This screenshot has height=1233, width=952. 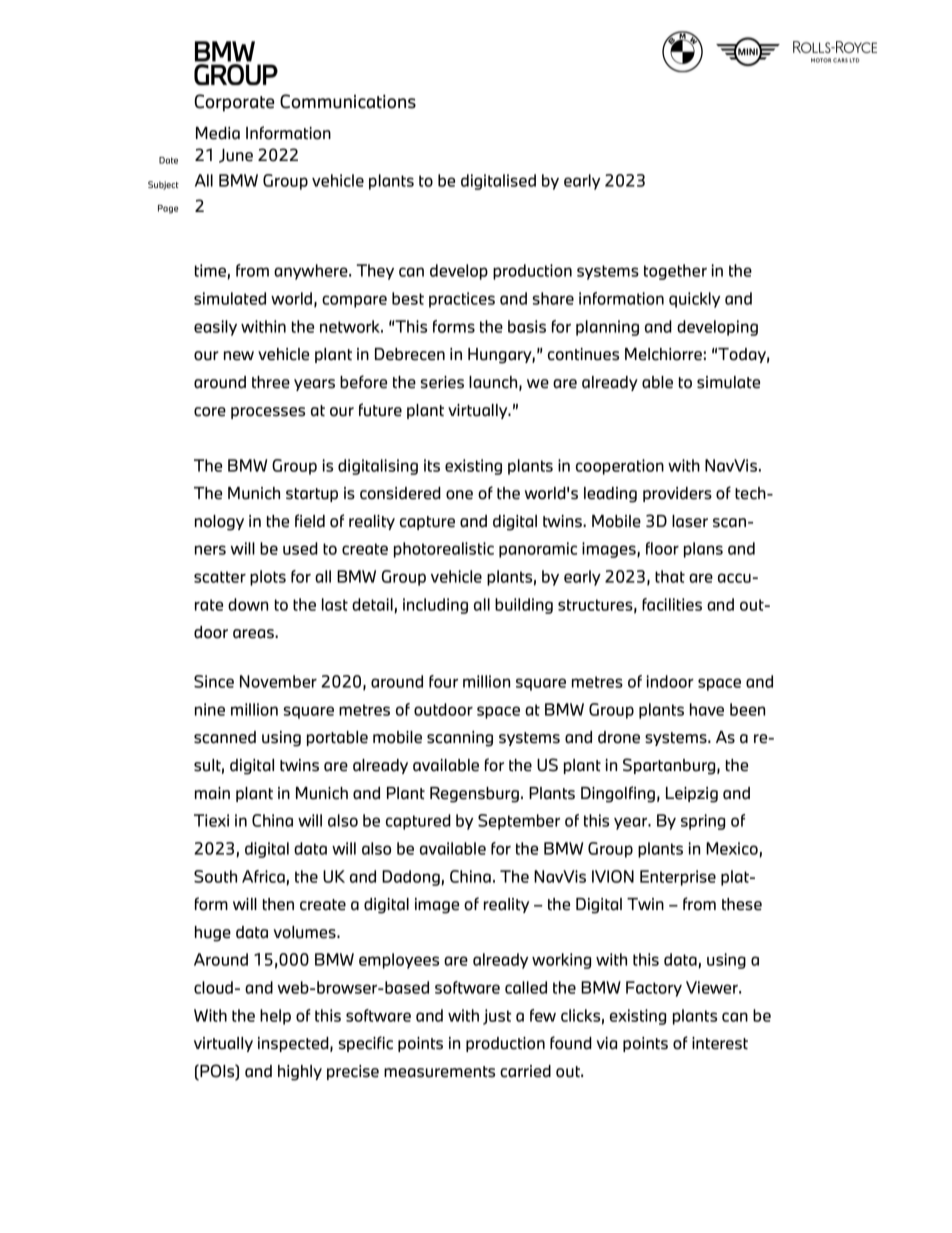 I want to click on cooperation, so click(x=620, y=467).
